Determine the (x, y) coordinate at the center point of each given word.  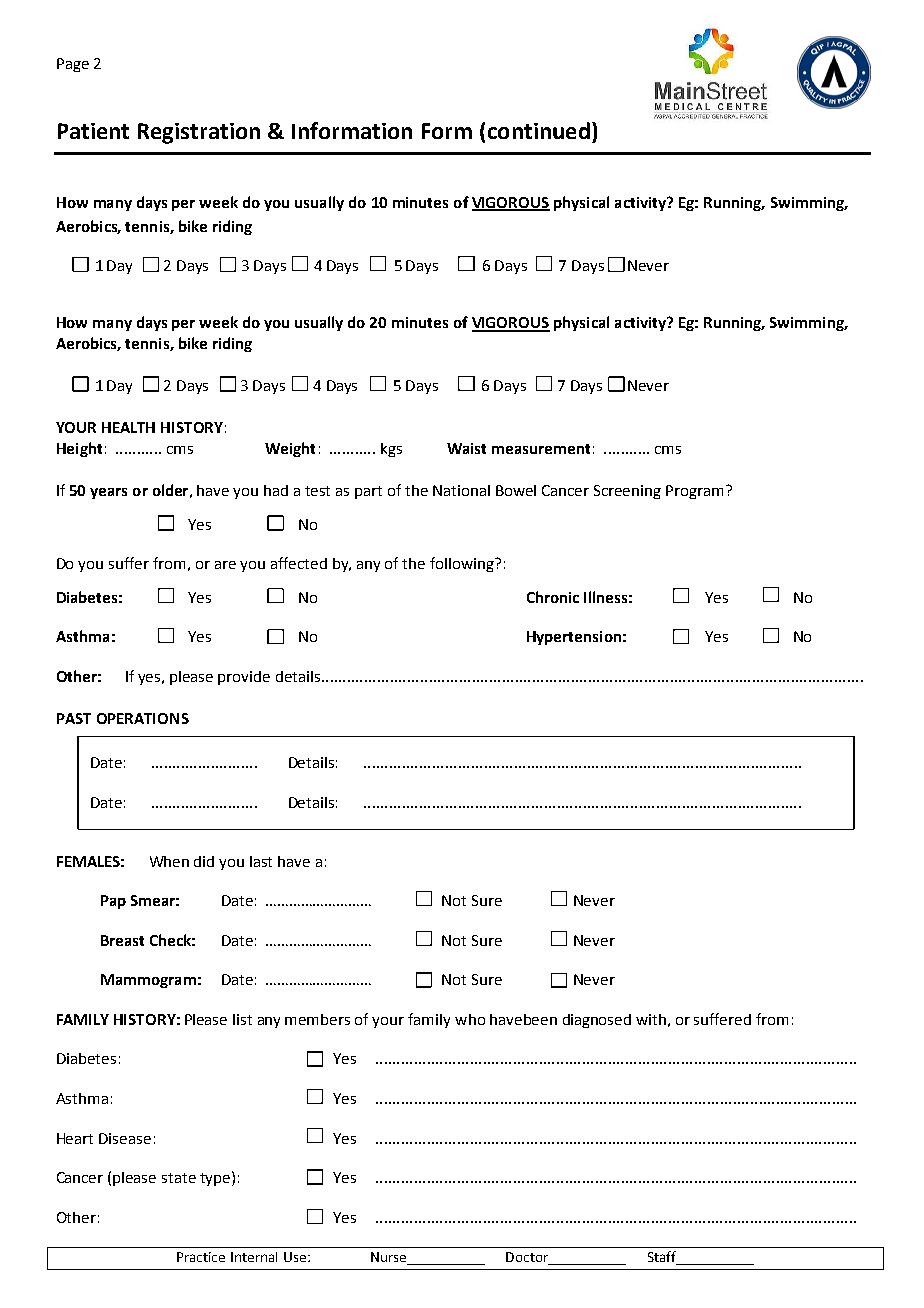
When (169, 861)
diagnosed (597, 1021)
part (368, 492)
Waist (466, 448)
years (108, 493)
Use (296, 1257)
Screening (627, 492)
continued (539, 130)
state (179, 1178)
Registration (199, 133)
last (261, 861)
